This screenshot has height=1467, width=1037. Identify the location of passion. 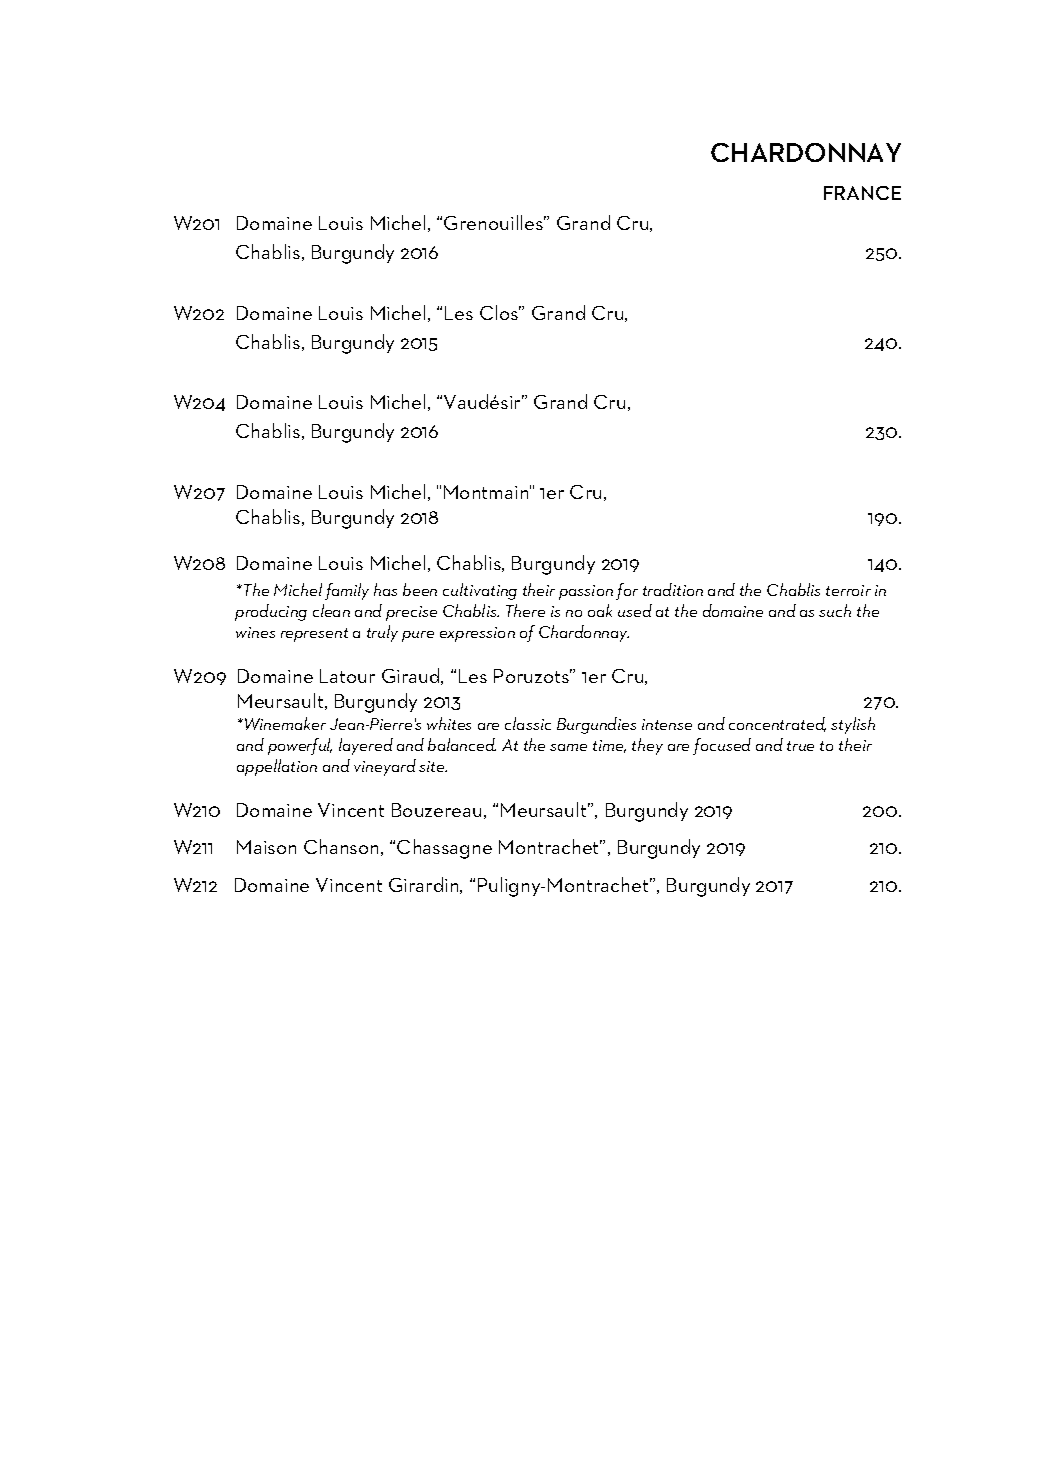
(586, 592).
